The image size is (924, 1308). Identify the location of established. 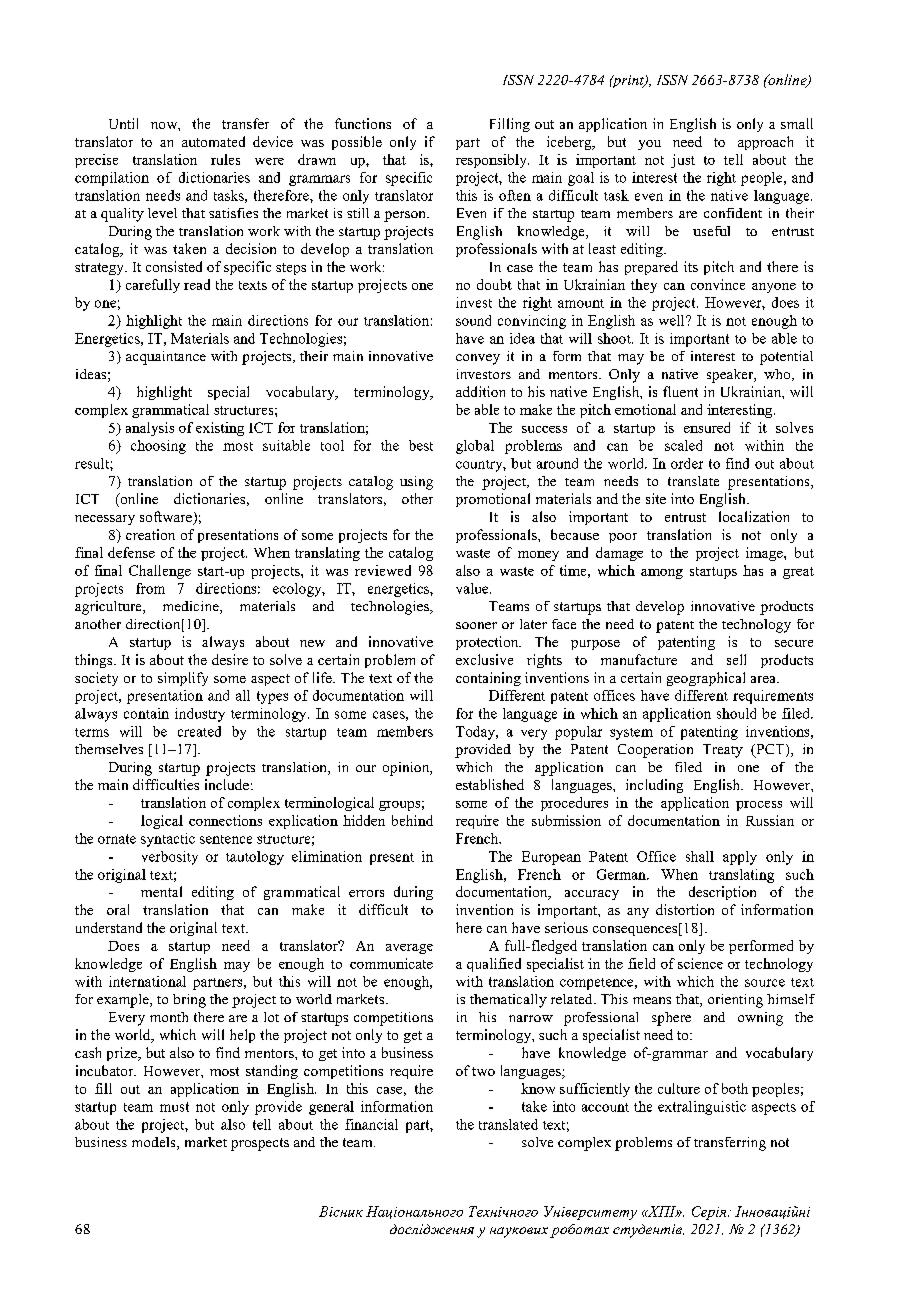
(490, 784).
